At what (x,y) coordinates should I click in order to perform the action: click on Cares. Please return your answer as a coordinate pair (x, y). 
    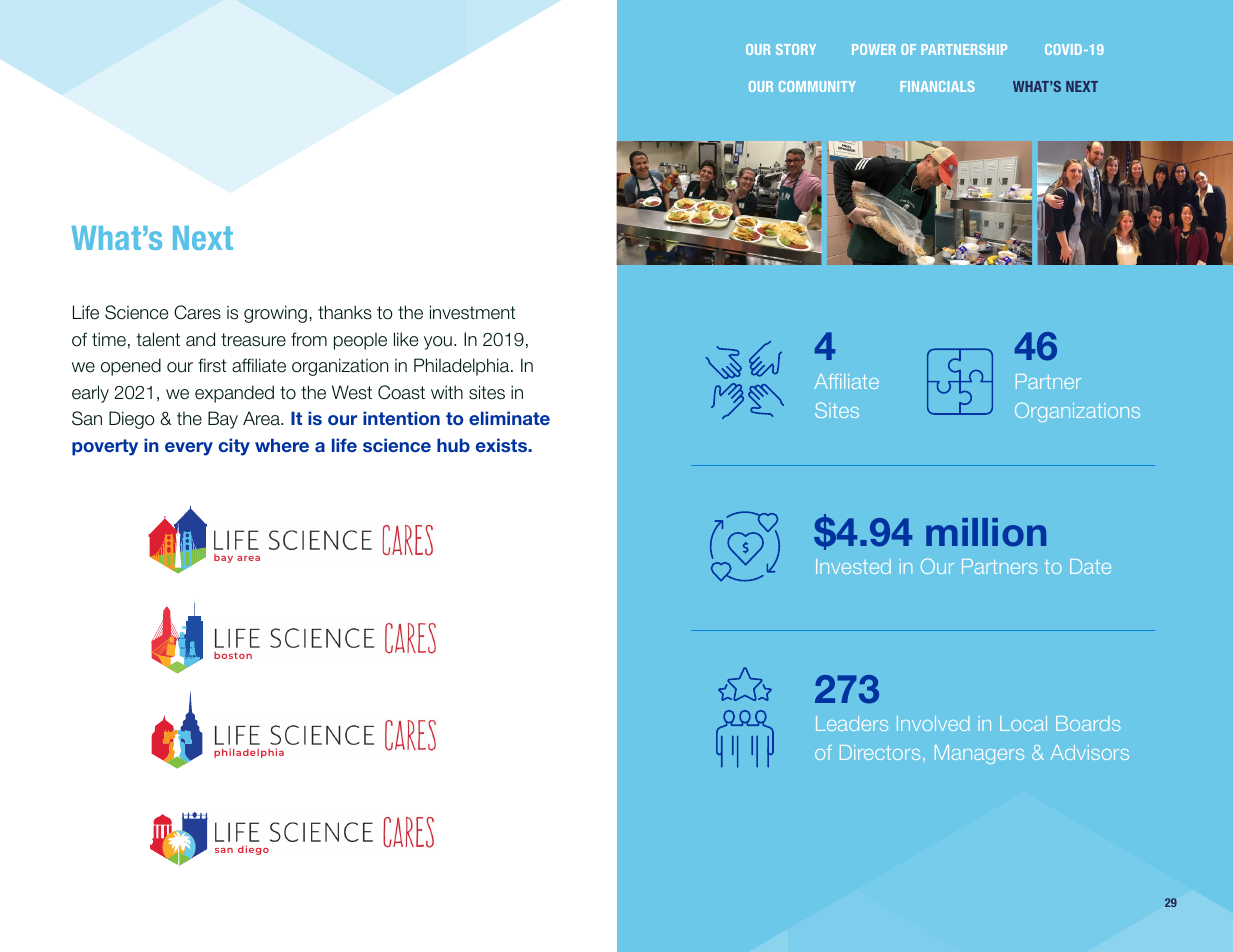
    Looking at the image, I should click on (197, 312).
